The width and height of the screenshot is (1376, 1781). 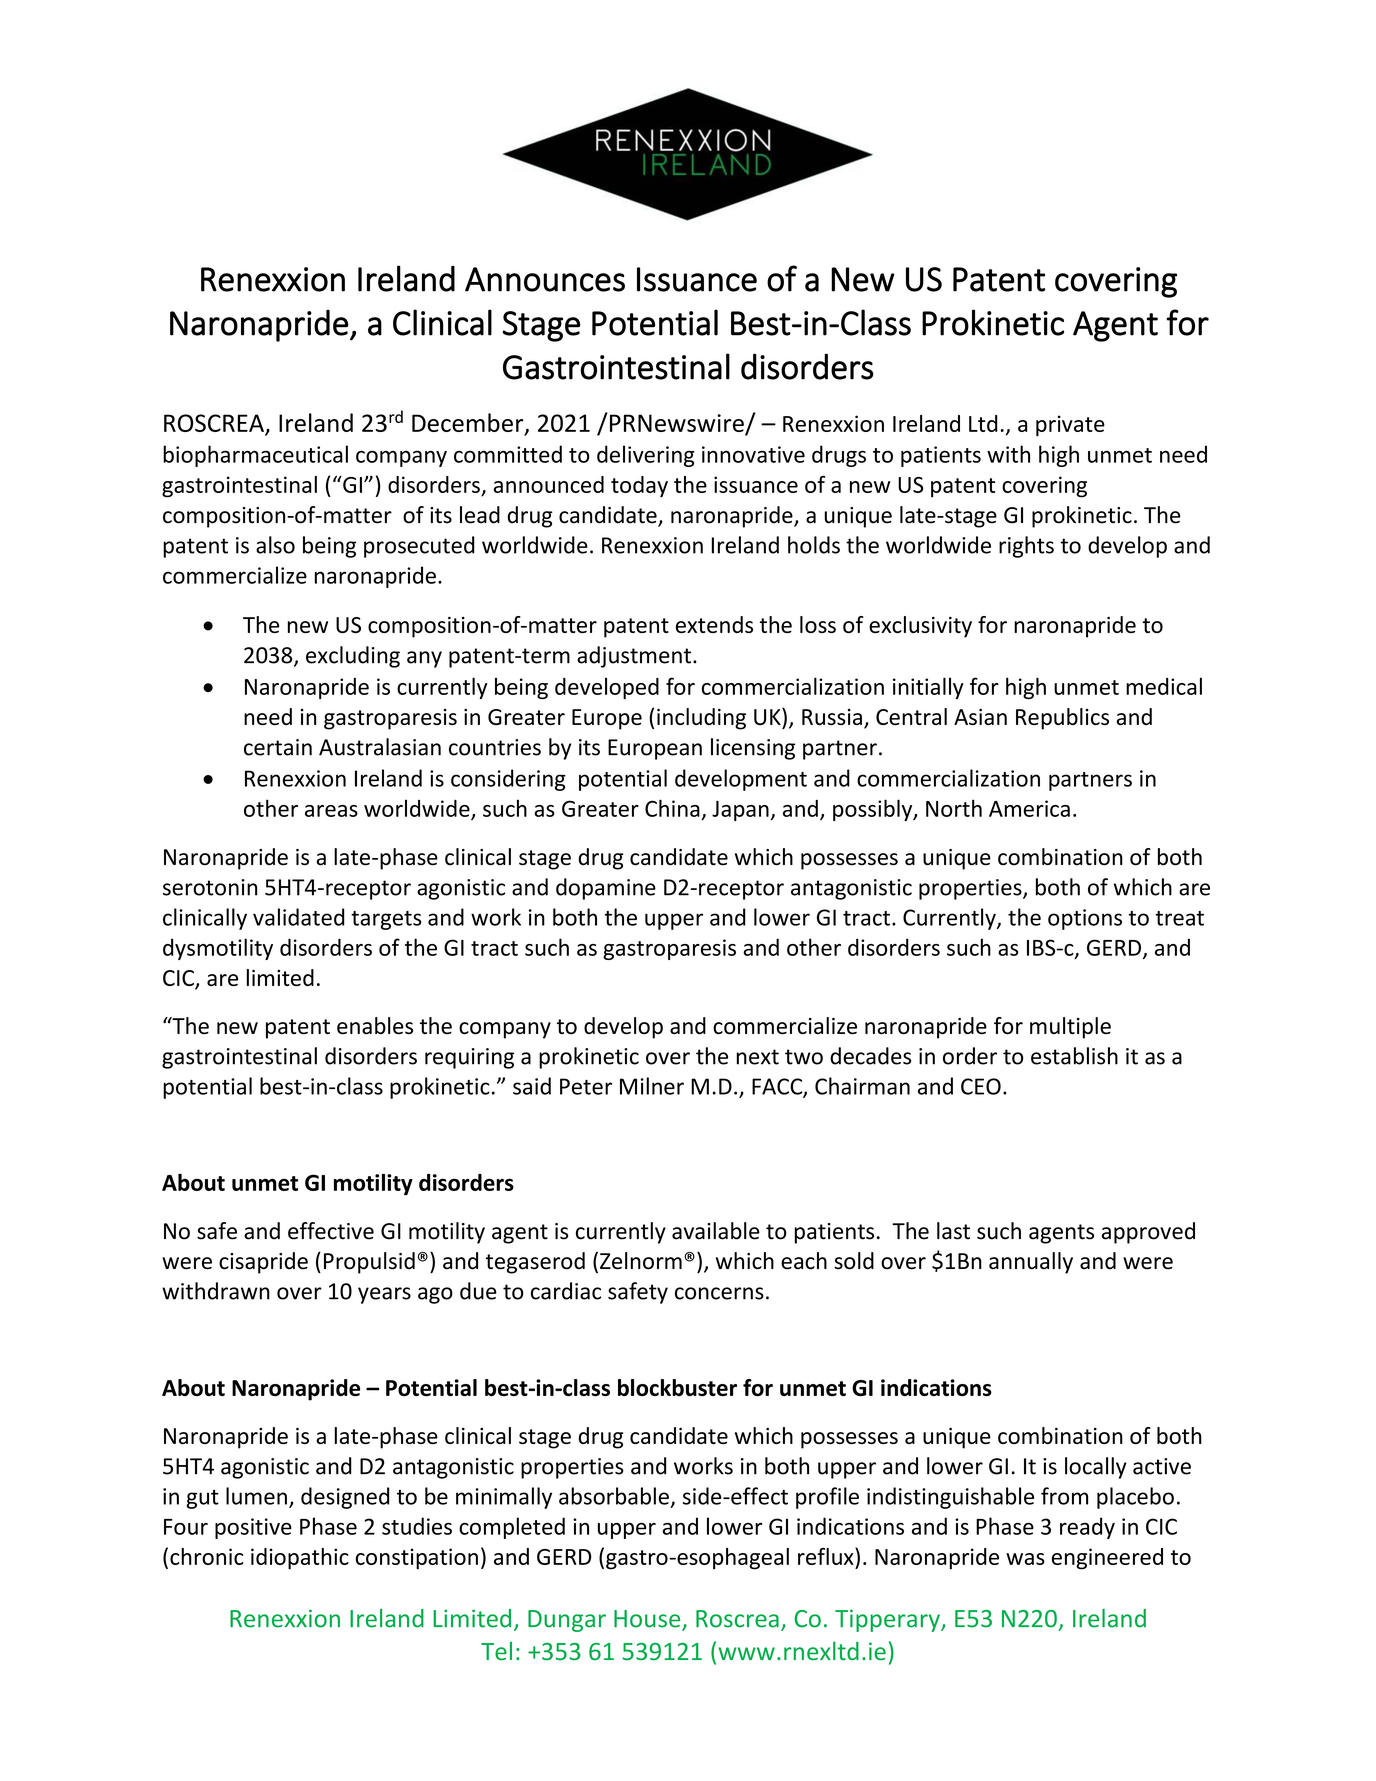 I want to click on biopharmaceutical, so click(x=255, y=456).
